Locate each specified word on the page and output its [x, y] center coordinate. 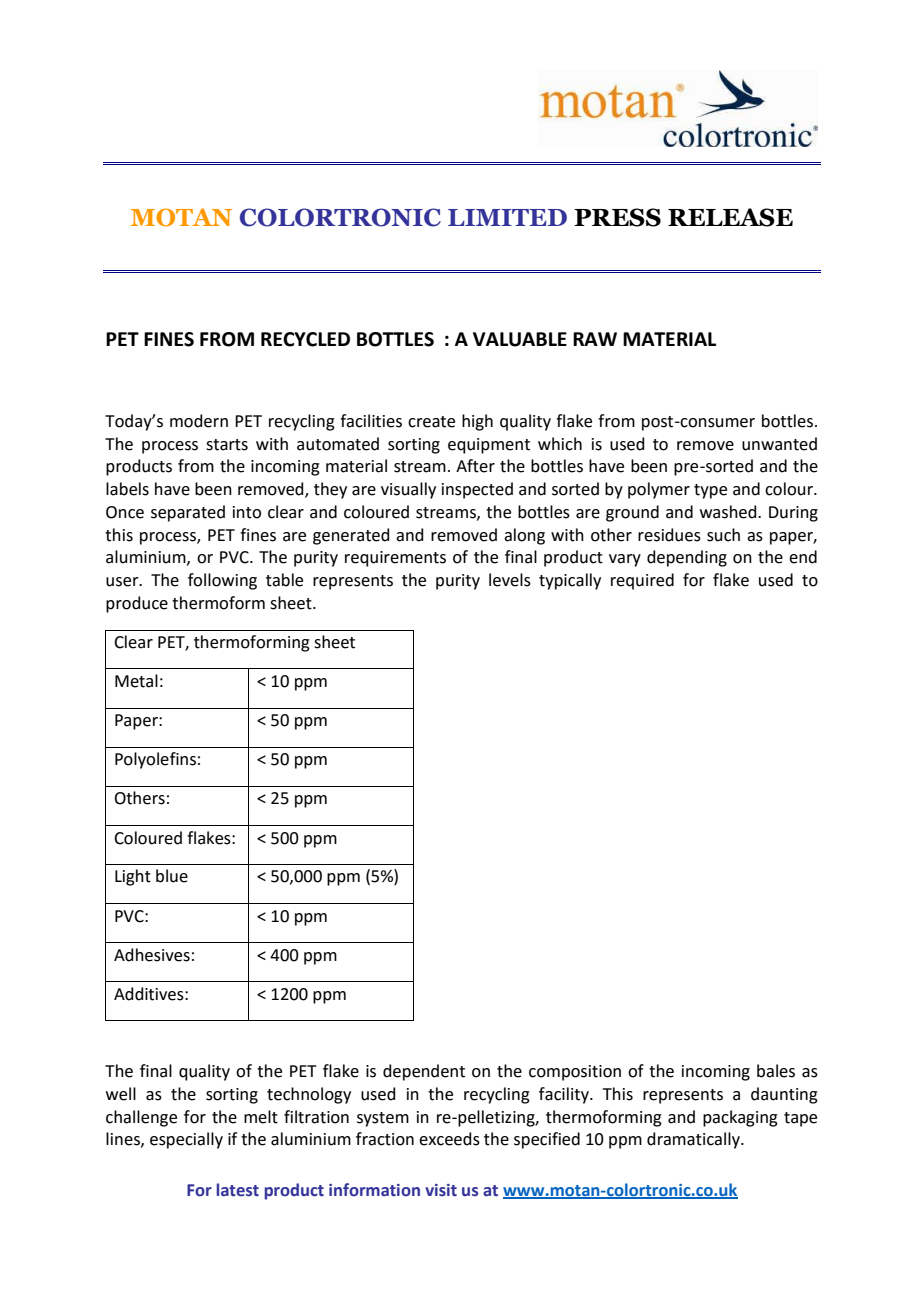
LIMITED [507, 217]
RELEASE [730, 217]
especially [186, 1140]
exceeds [449, 1139]
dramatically [694, 1140]
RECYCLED [305, 339]
